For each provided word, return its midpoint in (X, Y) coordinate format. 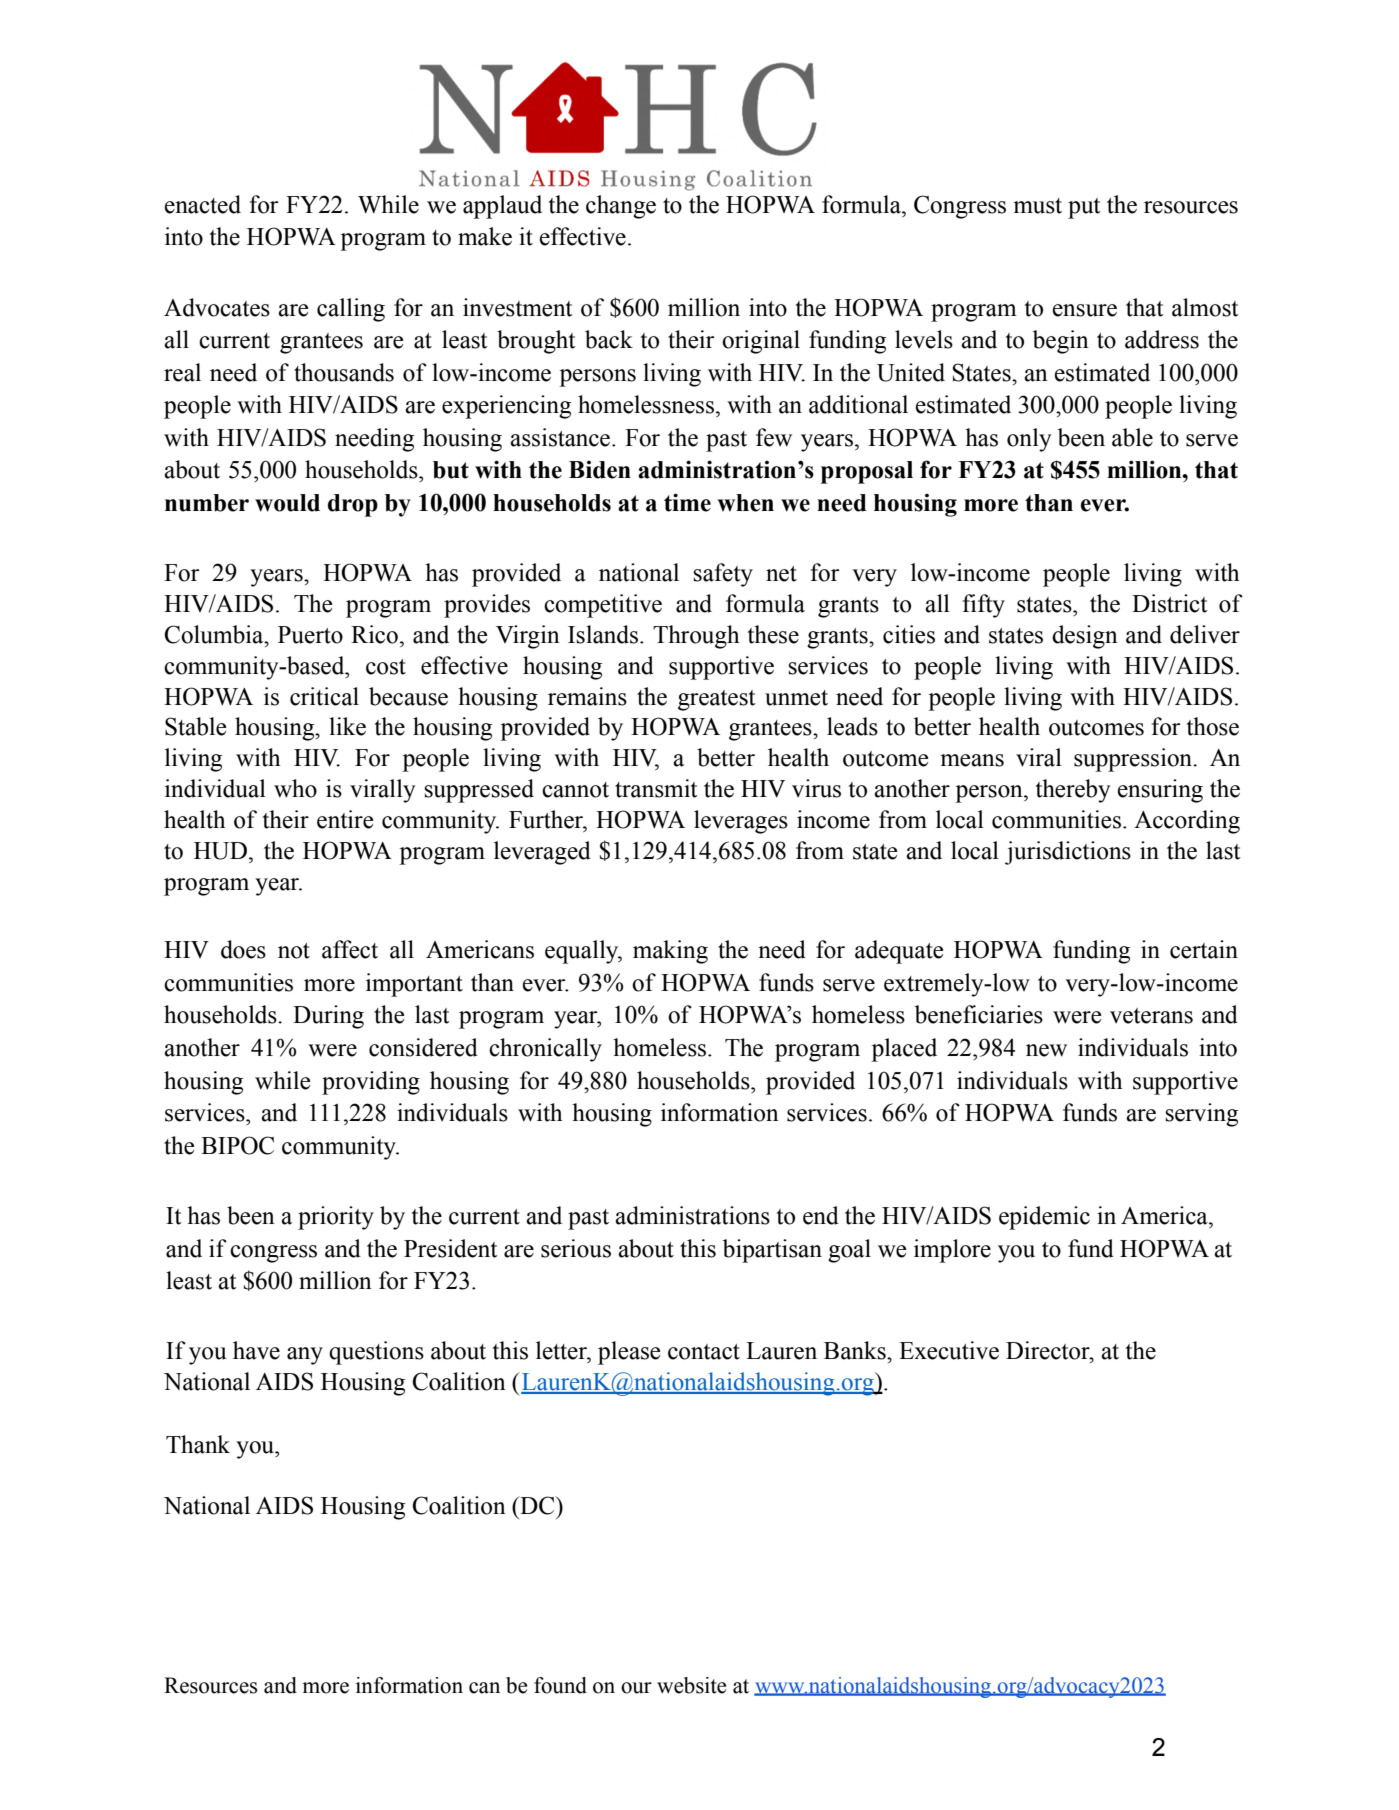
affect (350, 949)
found (560, 1685)
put (1084, 208)
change (621, 207)
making (670, 952)
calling (351, 310)
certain (1204, 949)
